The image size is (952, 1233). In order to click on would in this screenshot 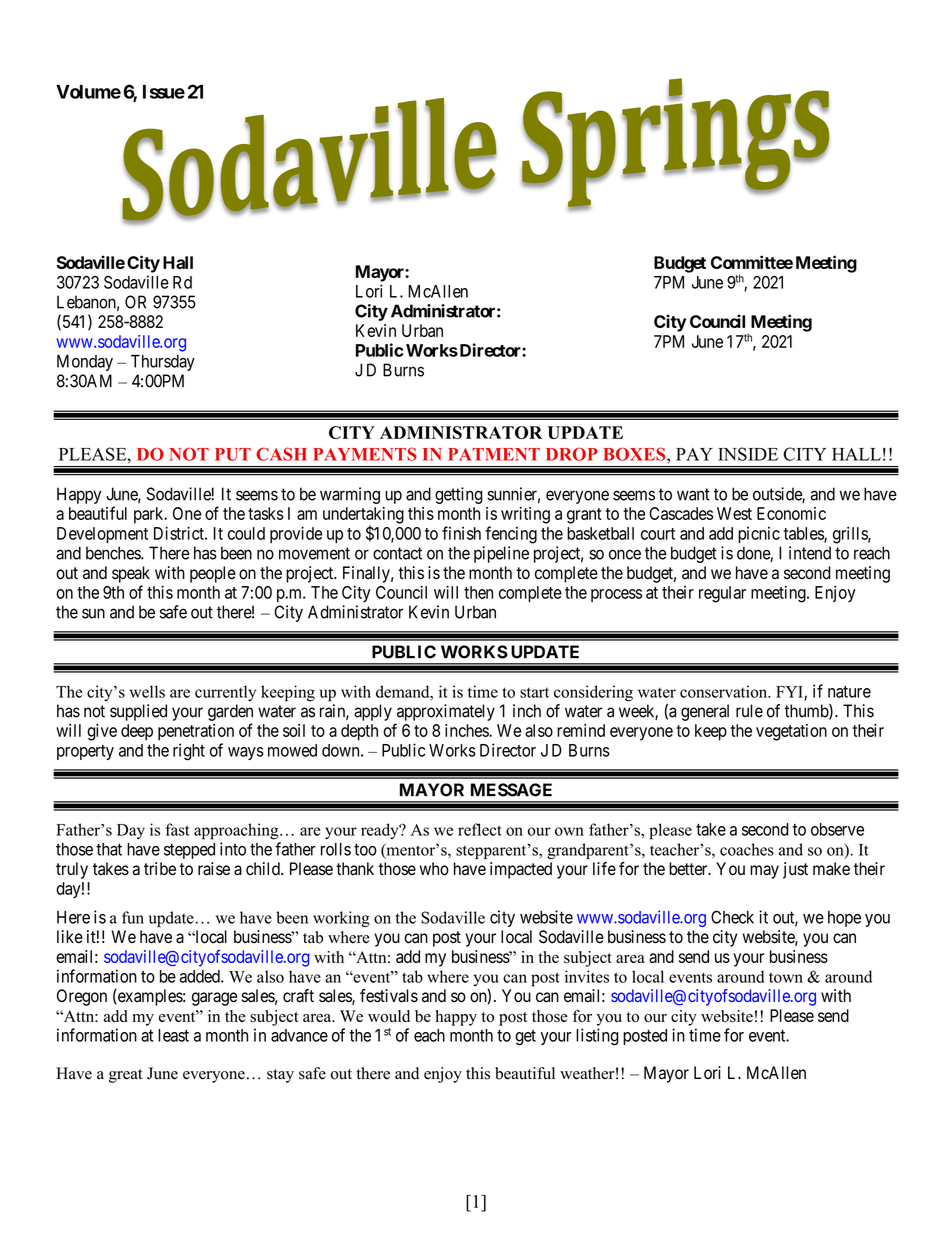, I will do `click(389, 1016)`.
